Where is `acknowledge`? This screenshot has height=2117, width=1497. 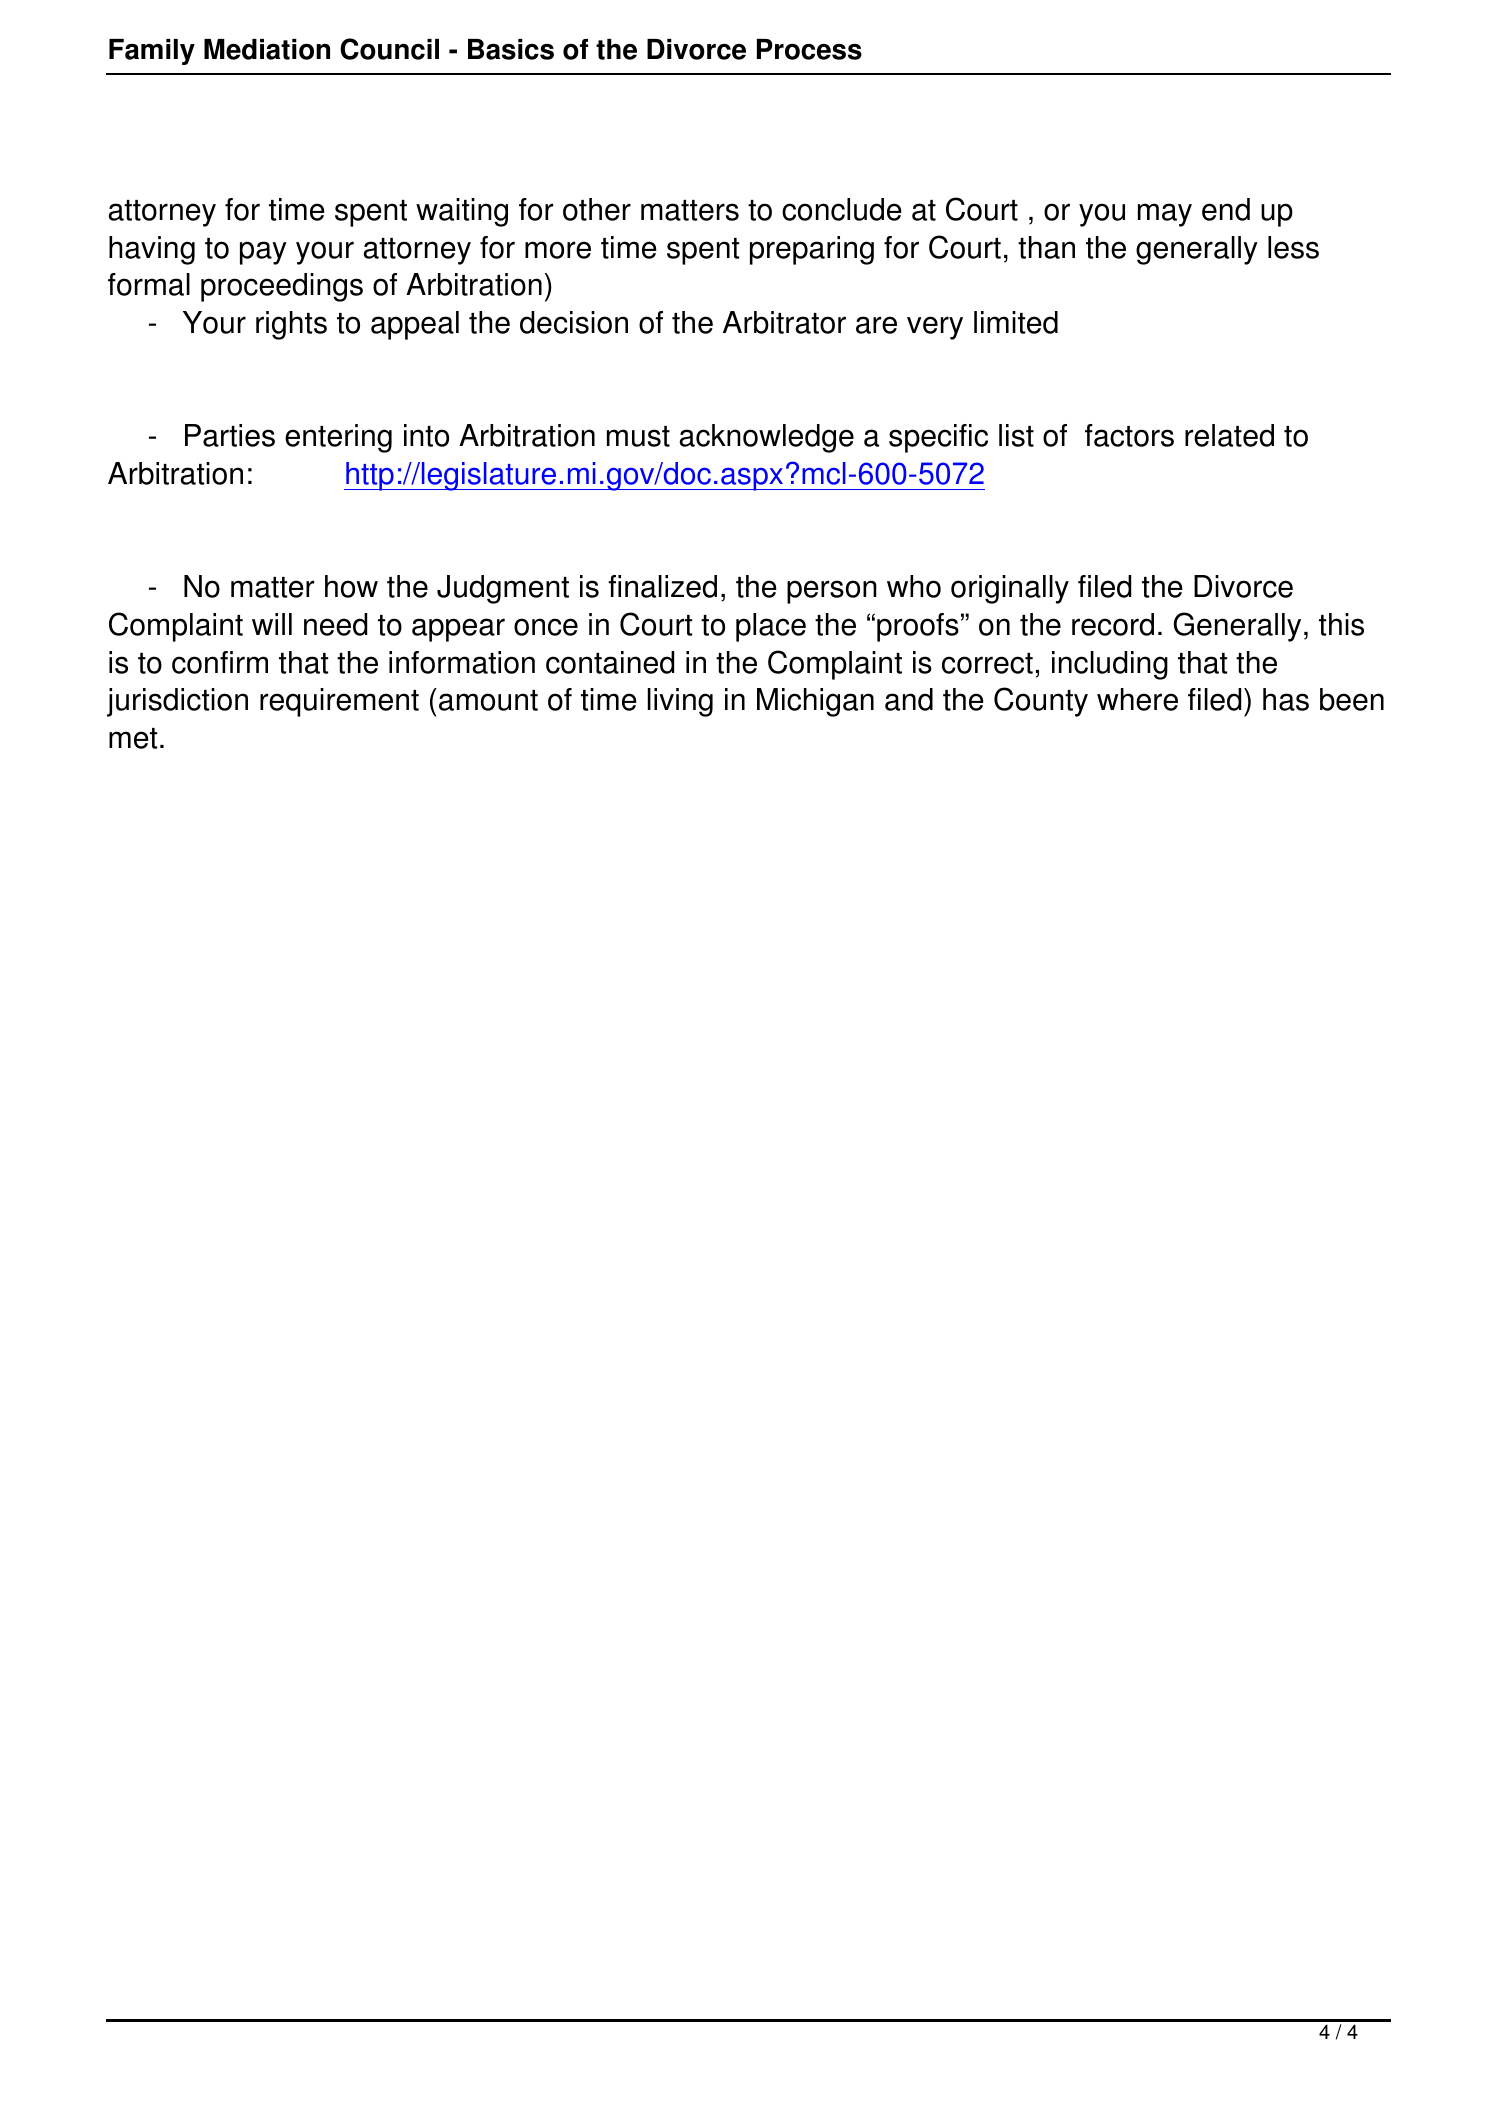 acknowledge is located at coordinates (767, 438).
